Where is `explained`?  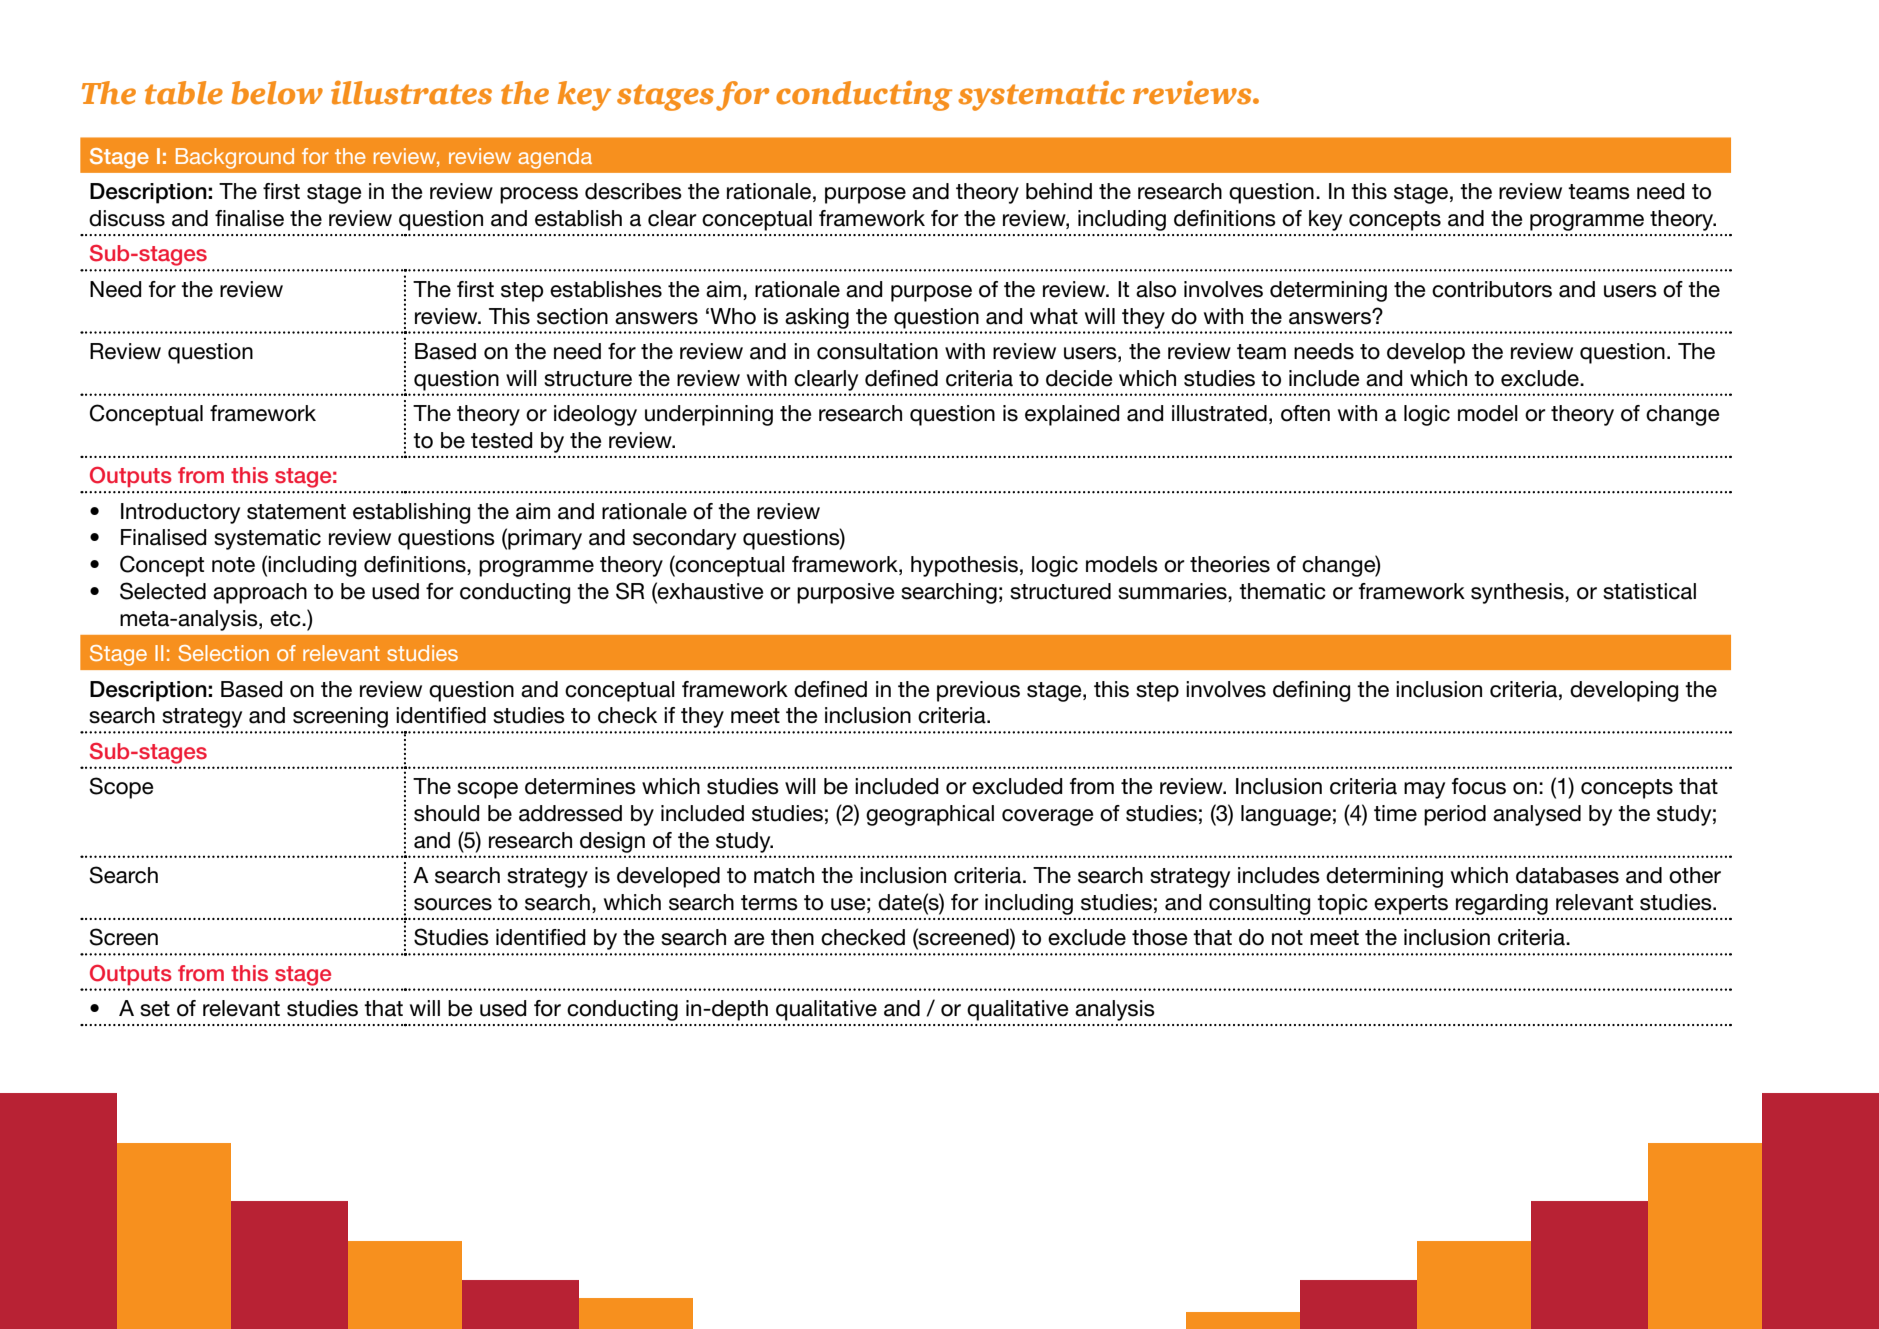
explained is located at coordinates (1072, 415).
